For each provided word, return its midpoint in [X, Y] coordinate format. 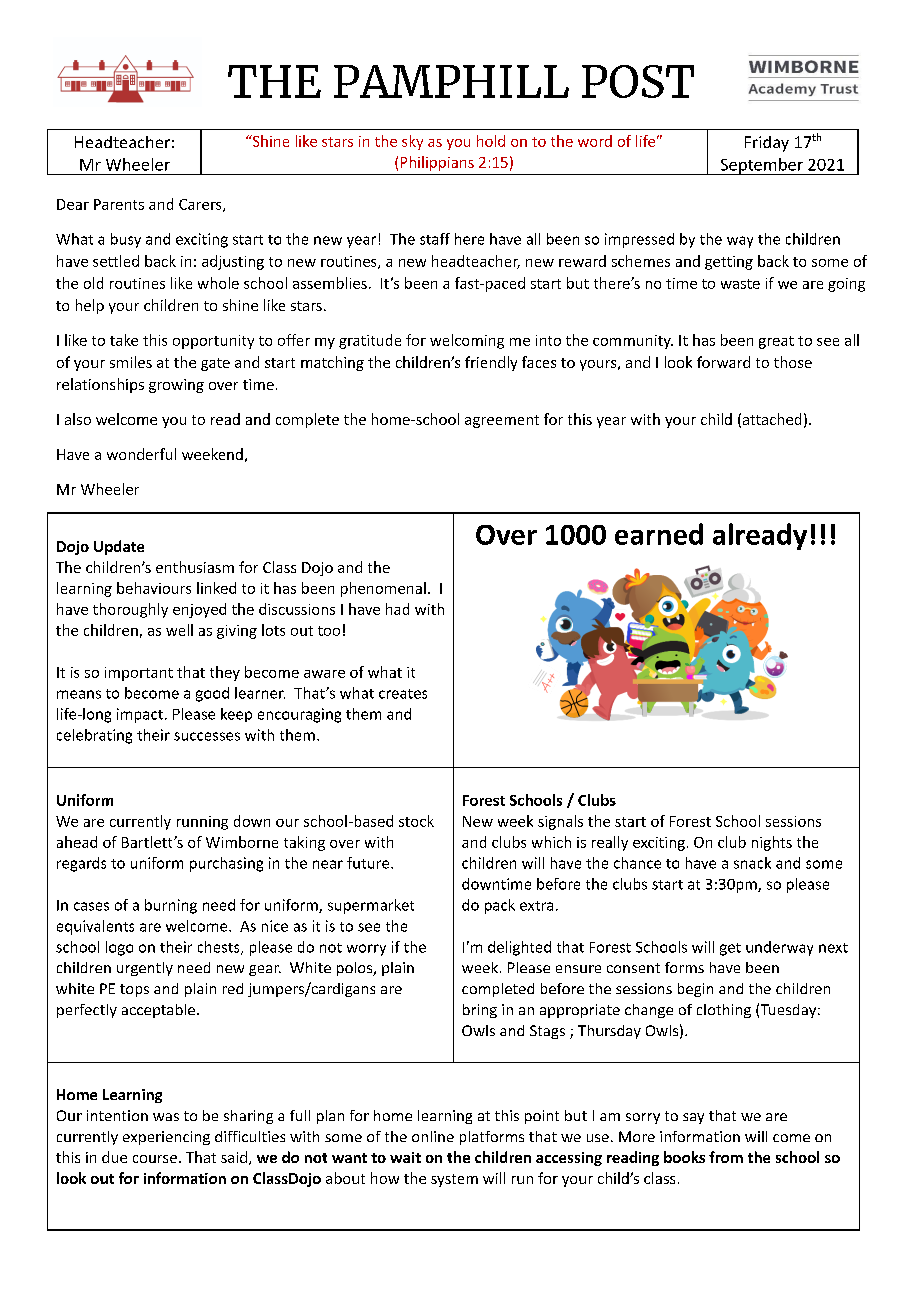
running [202, 823]
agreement [502, 421]
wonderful [141, 454]
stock [416, 821]
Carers [201, 205]
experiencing [166, 1138]
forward [723, 362]
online [433, 1136]
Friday [767, 144]
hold [491, 141]
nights [772, 843]
